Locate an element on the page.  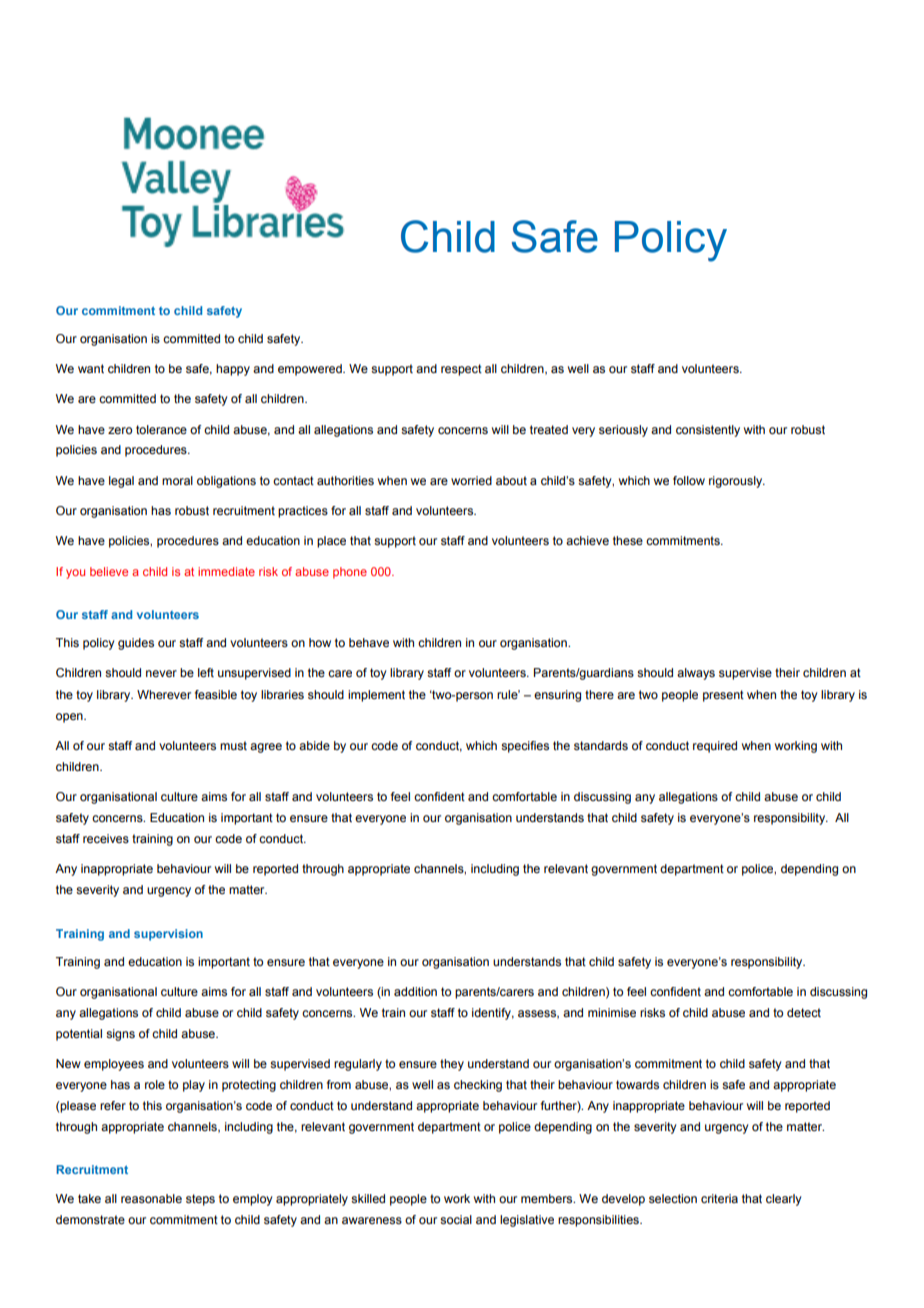
social is located at coordinates (456, 1219).
